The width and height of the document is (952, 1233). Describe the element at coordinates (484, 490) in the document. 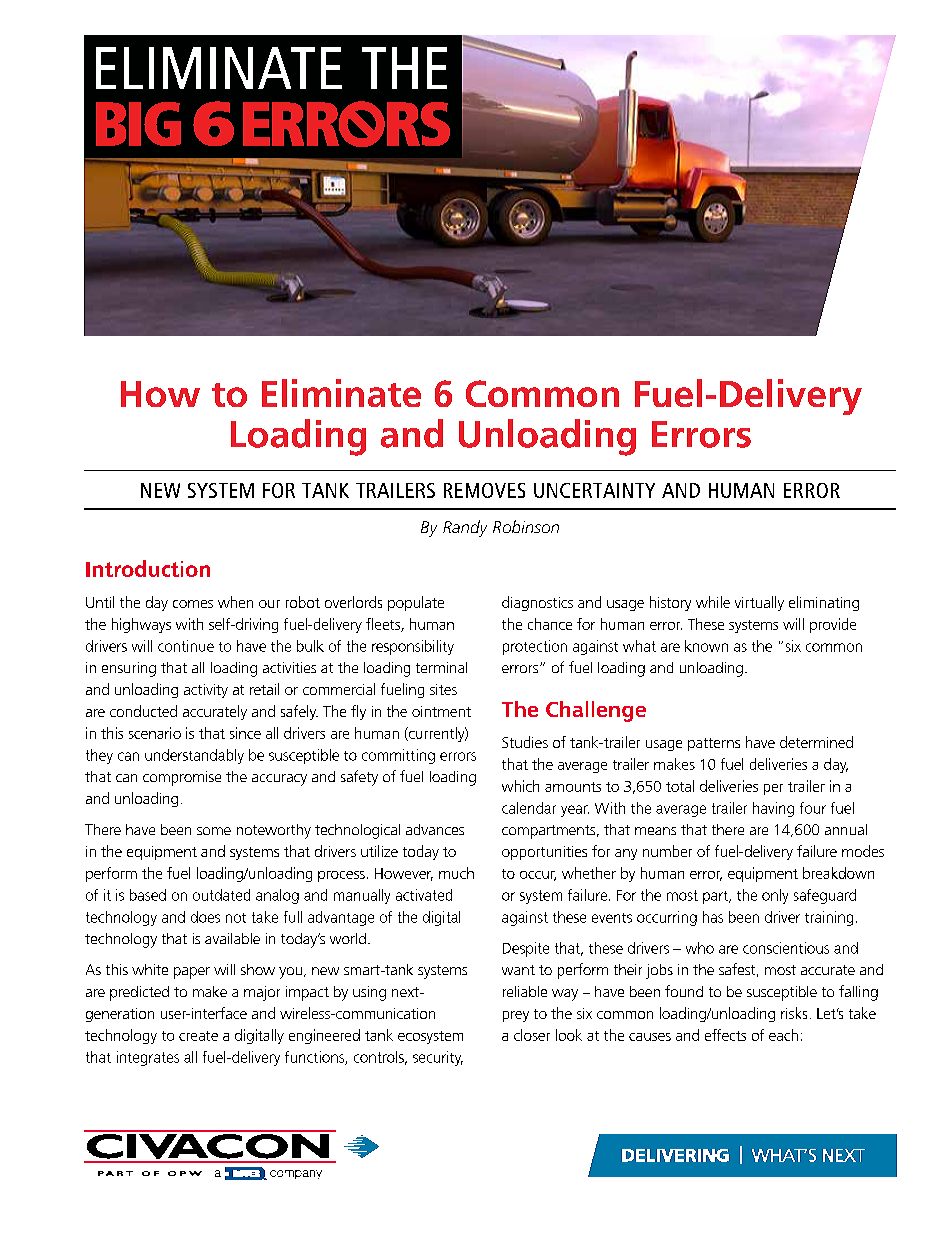

I see `REMOVES` at that location.
